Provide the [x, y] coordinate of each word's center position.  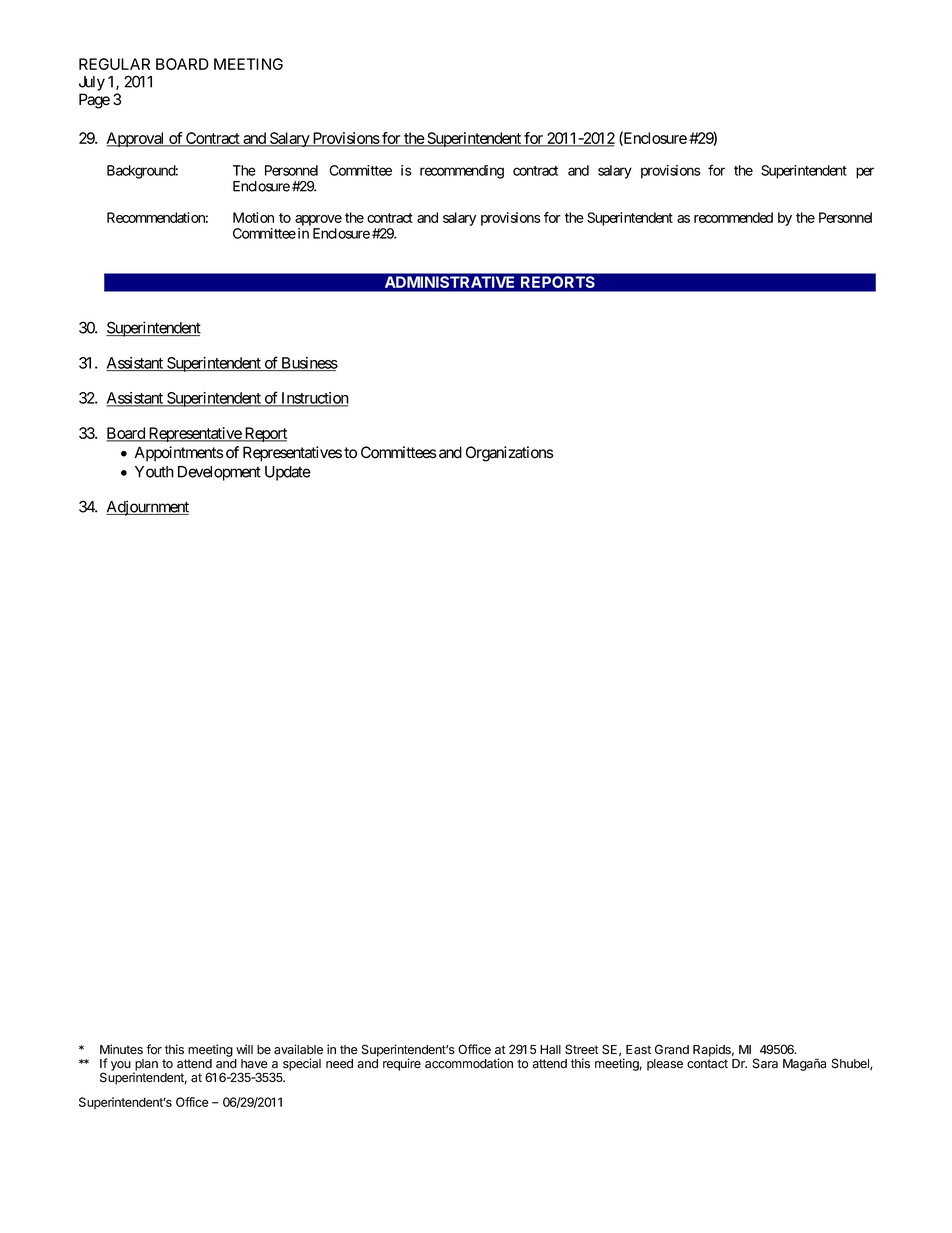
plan [145, 1066]
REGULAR [114, 64]
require [402, 1064]
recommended [733, 217]
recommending [462, 172]
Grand [672, 1049]
